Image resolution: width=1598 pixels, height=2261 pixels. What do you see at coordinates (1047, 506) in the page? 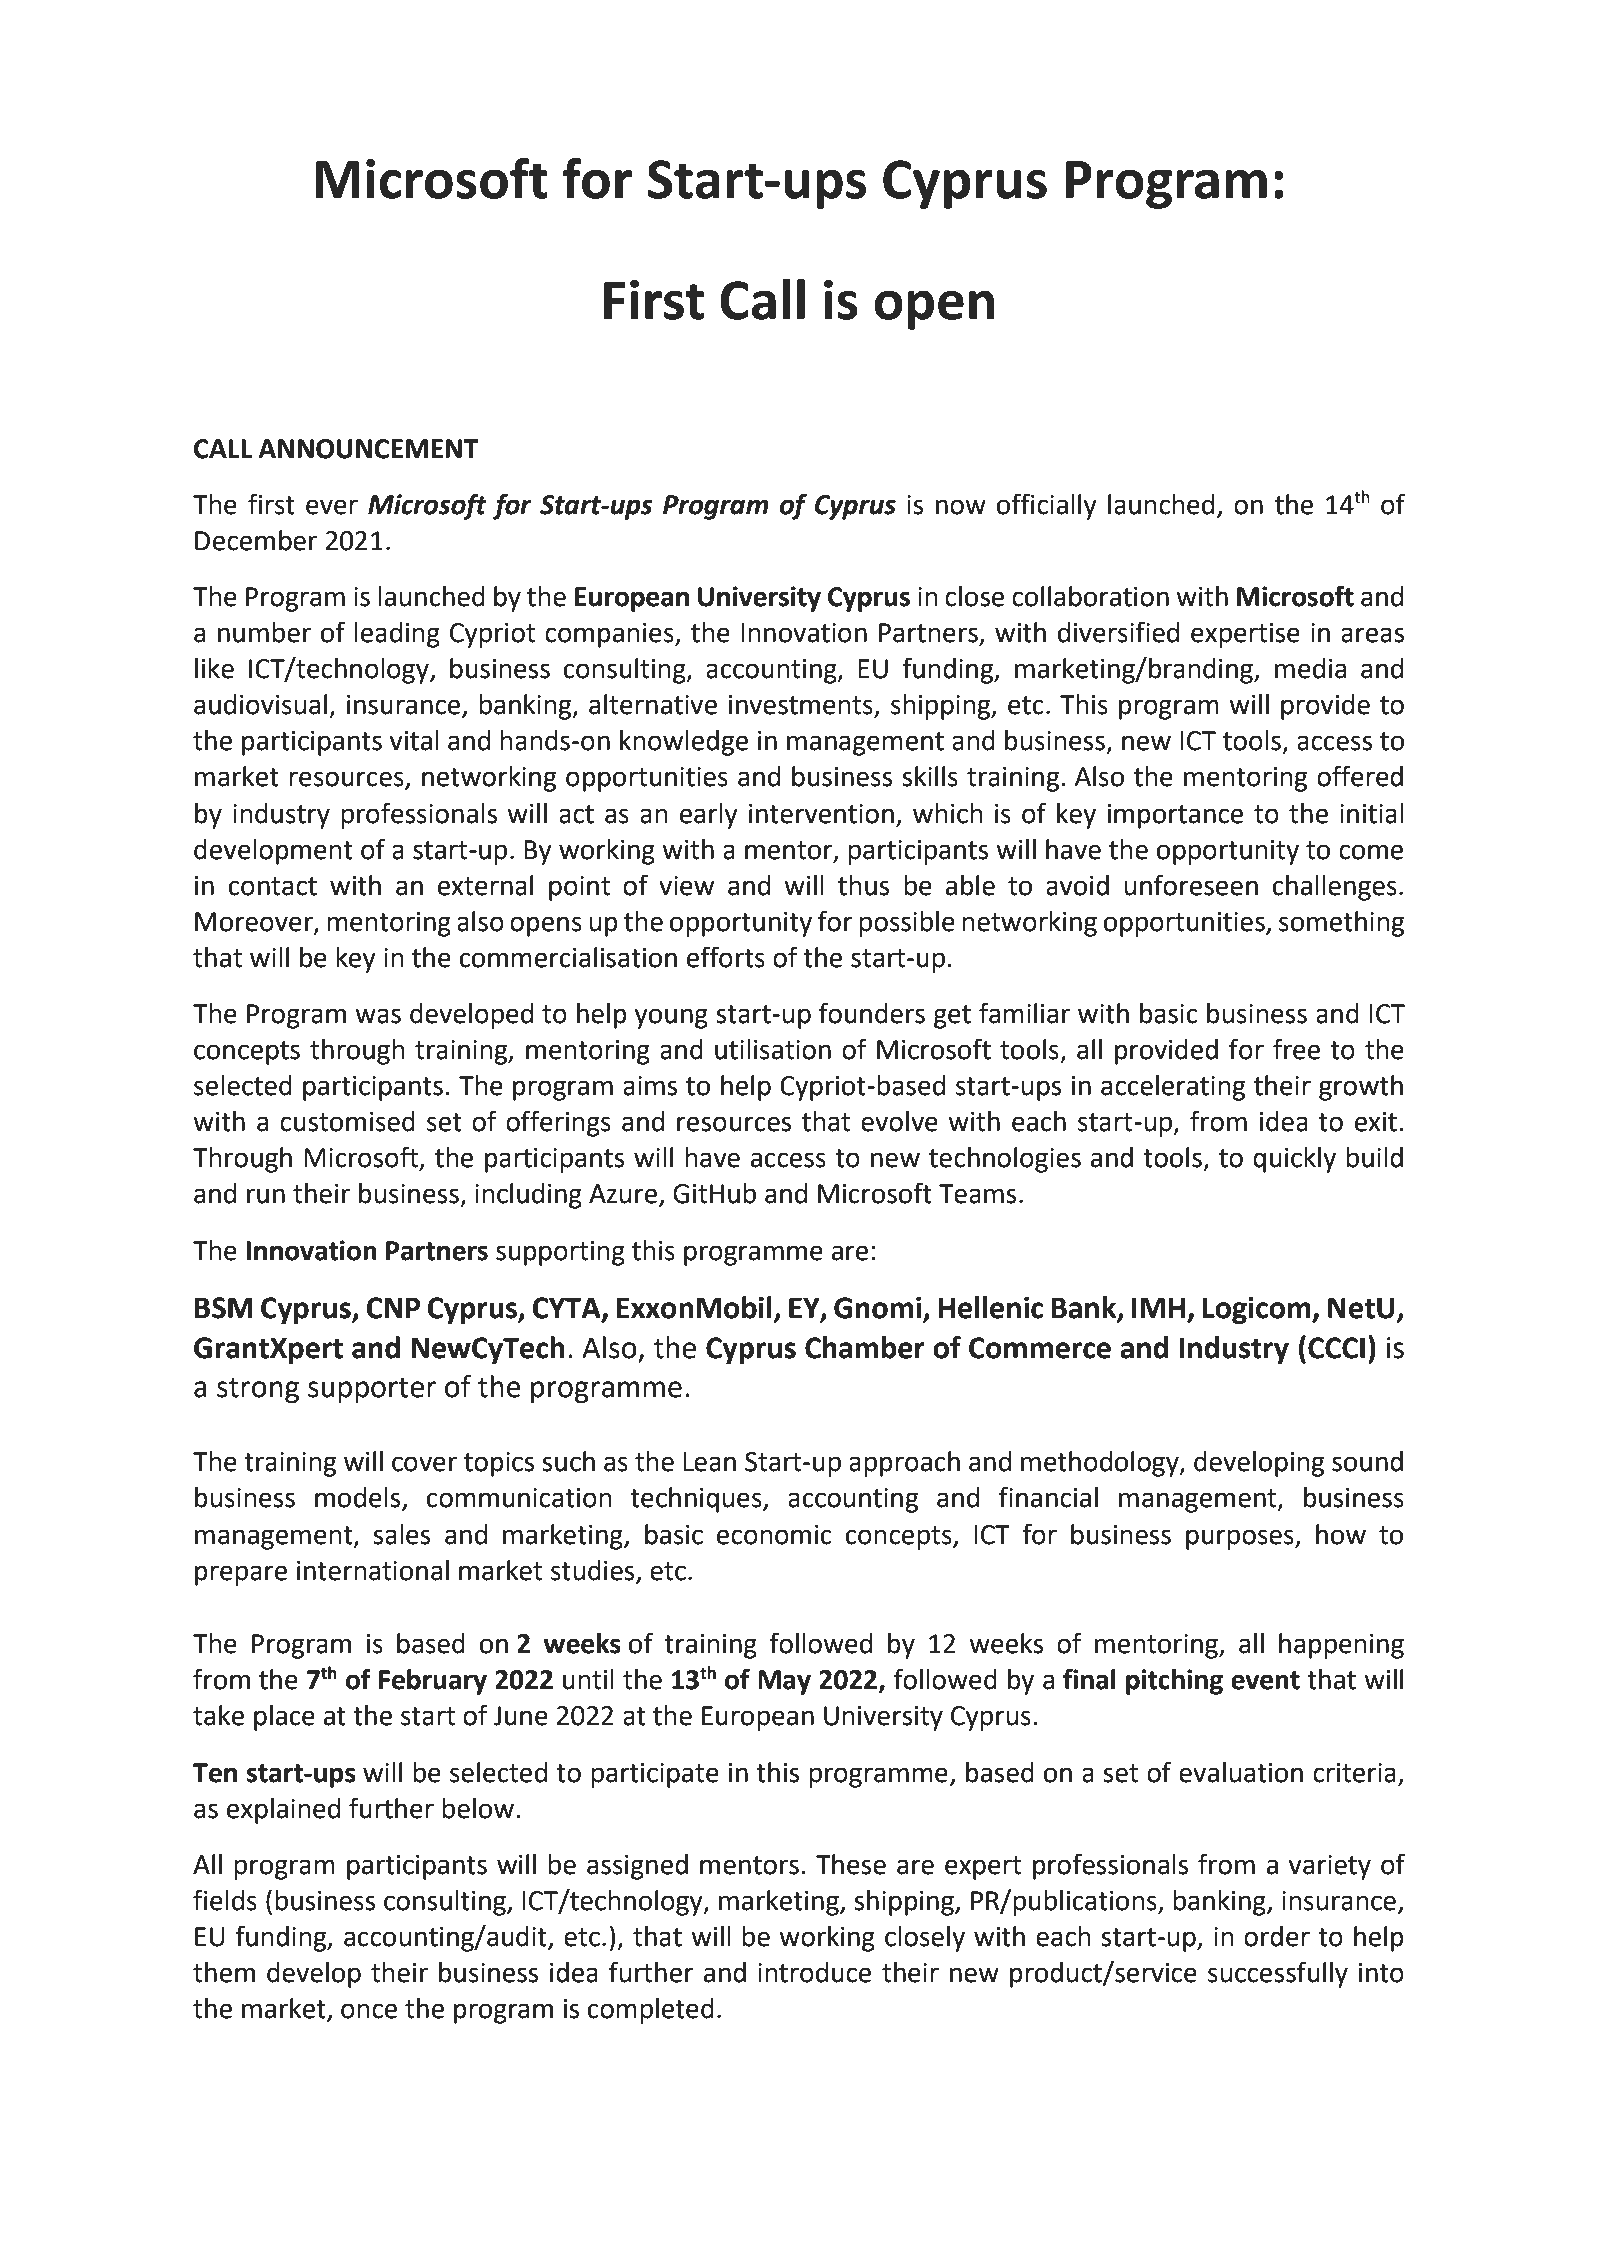
I see `officially` at bounding box center [1047, 506].
